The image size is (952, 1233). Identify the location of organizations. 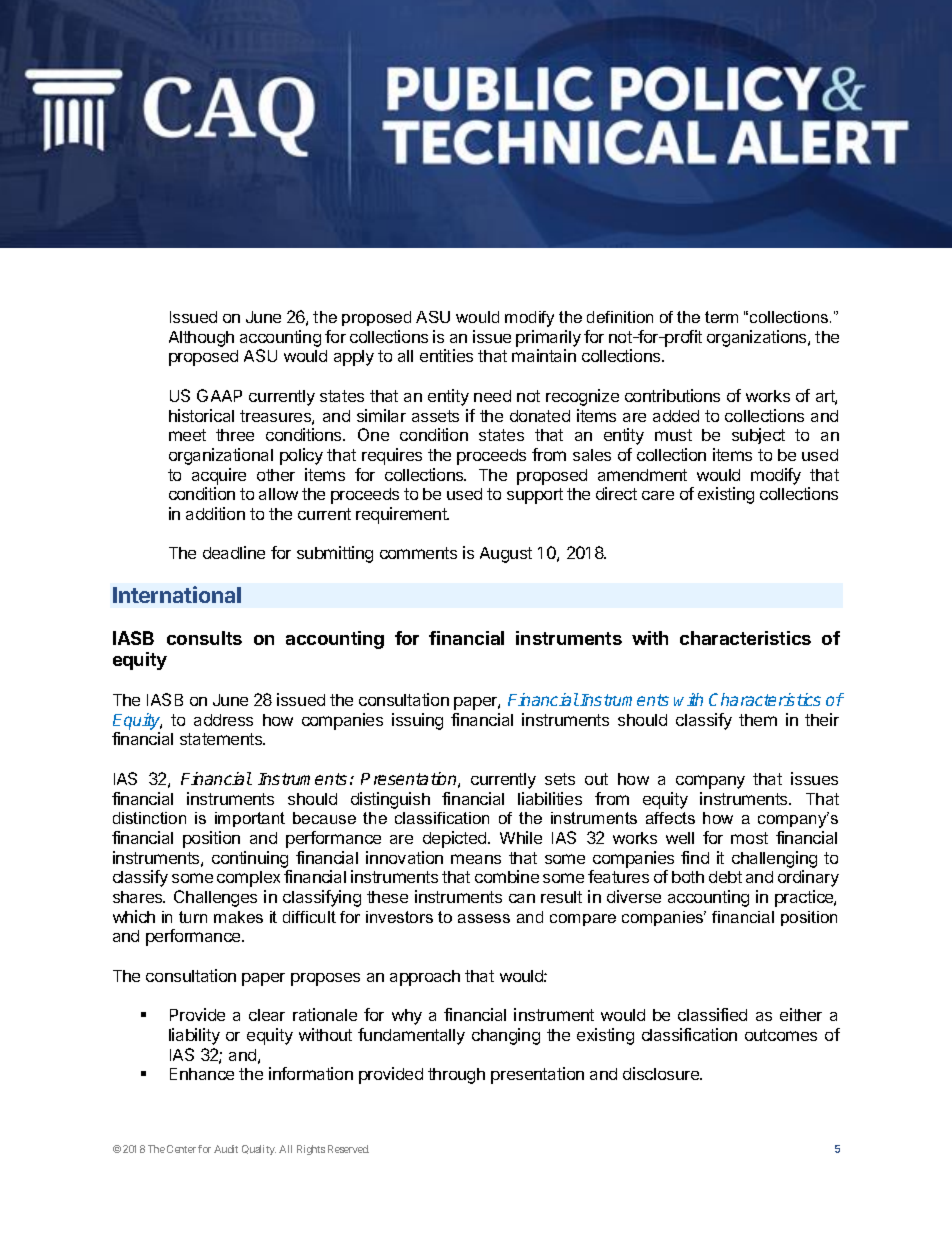
(758, 338).
